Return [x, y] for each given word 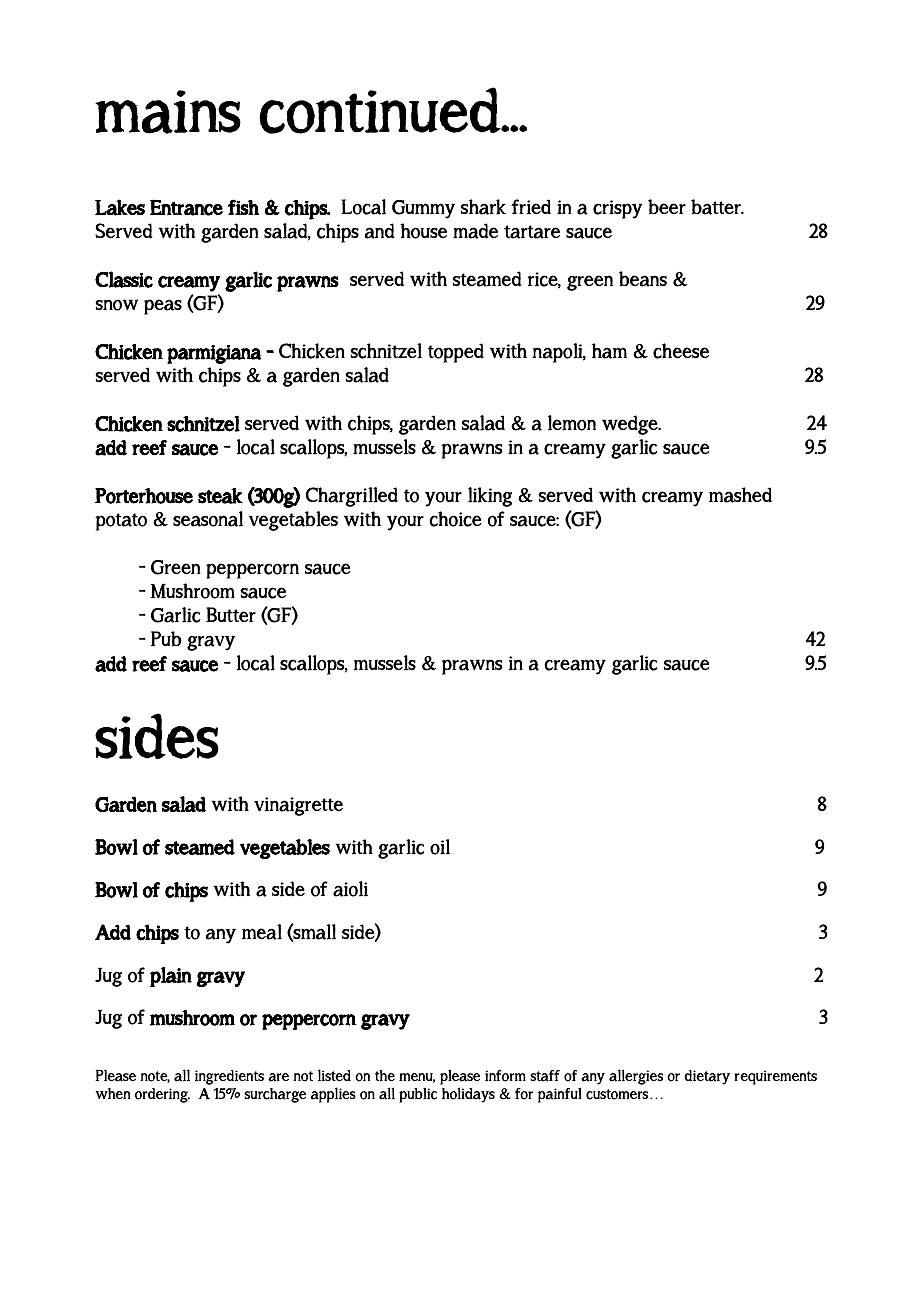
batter [717, 207]
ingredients [229, 1077]
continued [381, 110]
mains [168, 112]
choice [455, 519]
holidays [468, 1095]
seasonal [208, 519]
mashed [740, 495]
